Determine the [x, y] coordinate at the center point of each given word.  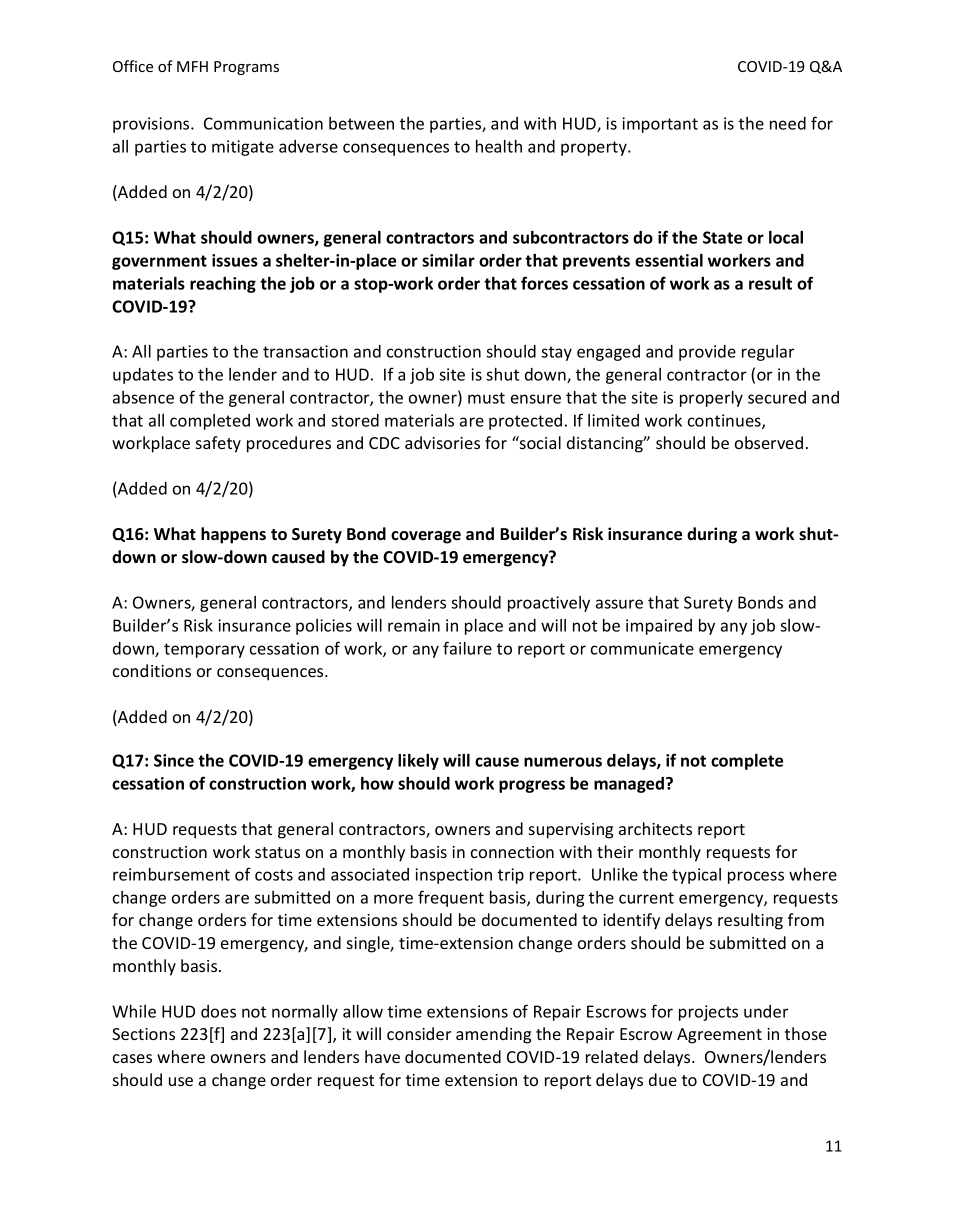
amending [493, 1035]
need [788, 123]
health [499, 146]
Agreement [719, 1036]
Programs [246, 68]
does [218, 1011]
